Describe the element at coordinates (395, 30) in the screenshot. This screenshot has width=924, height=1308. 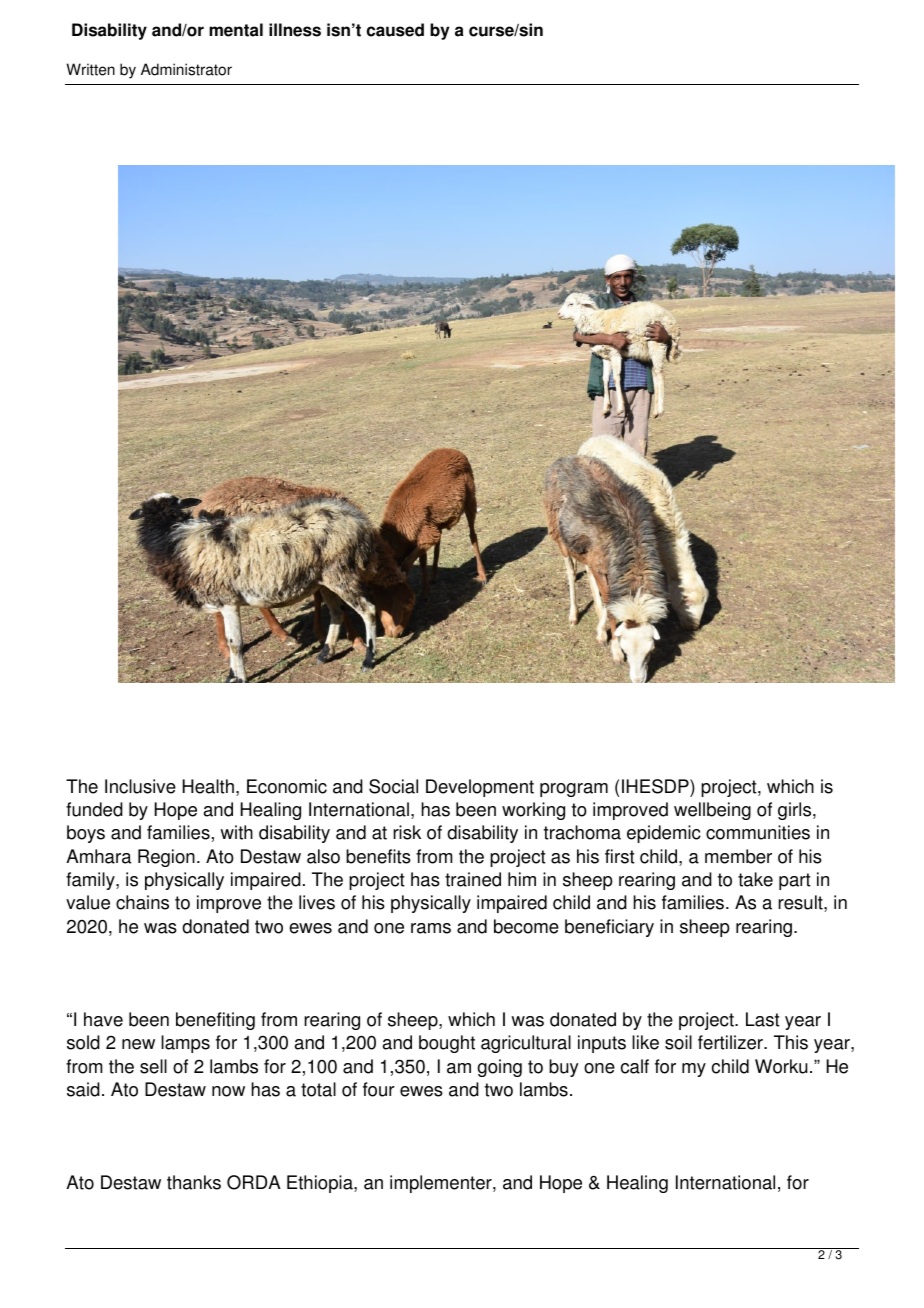
I see `caused` at that location.
